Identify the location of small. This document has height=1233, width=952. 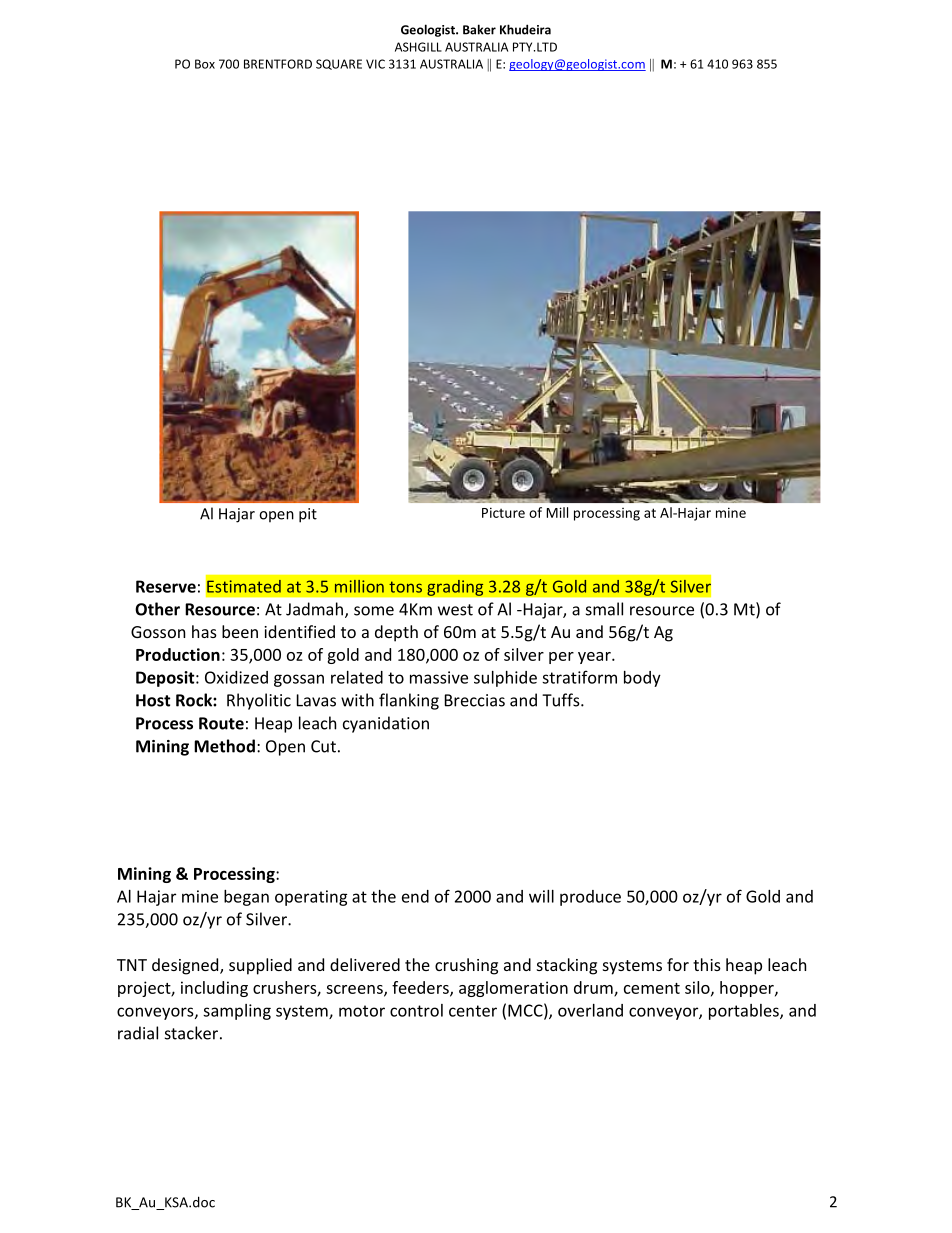
(604, 609).
